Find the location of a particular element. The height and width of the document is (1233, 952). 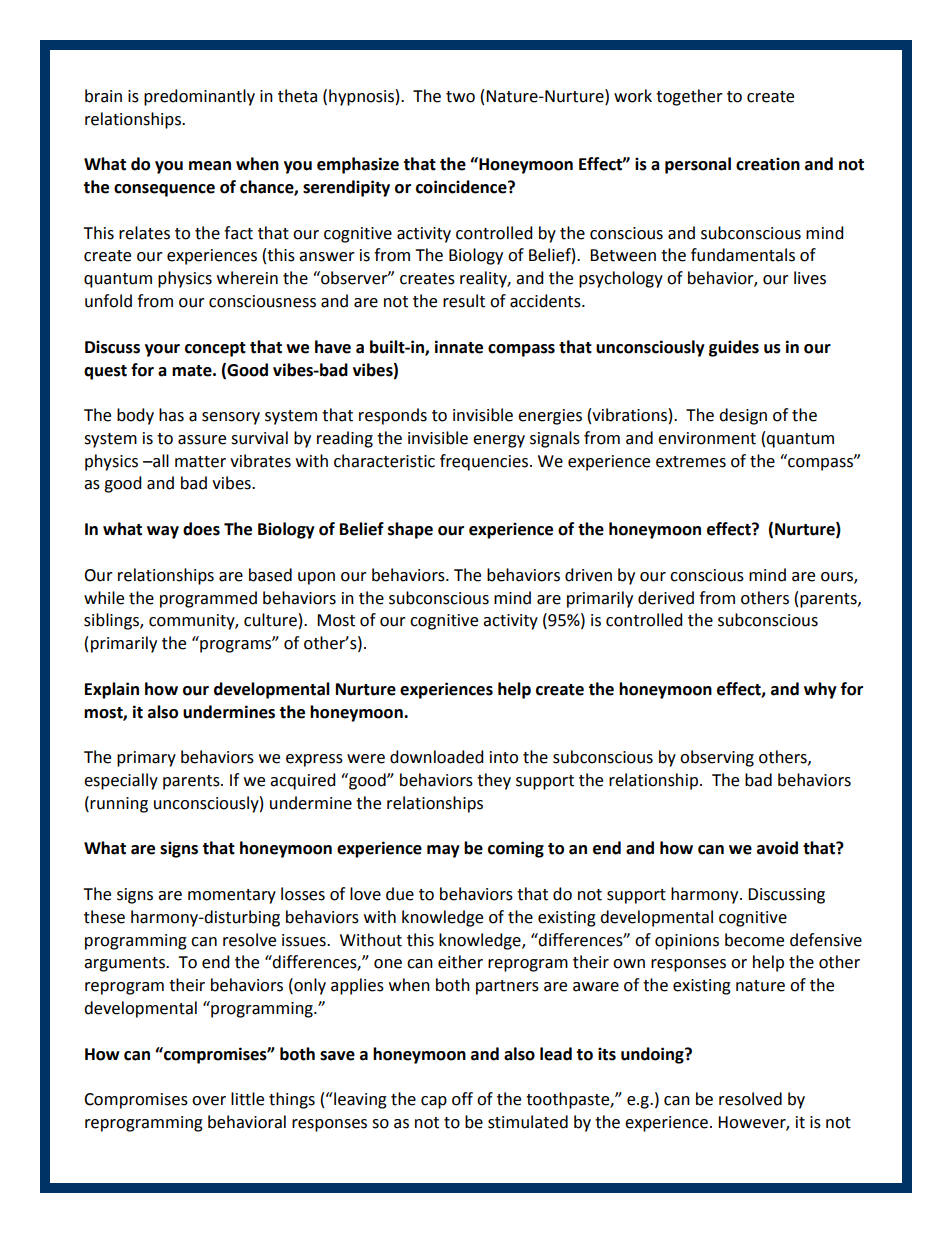

primary is located at coordinates (146, 759).
